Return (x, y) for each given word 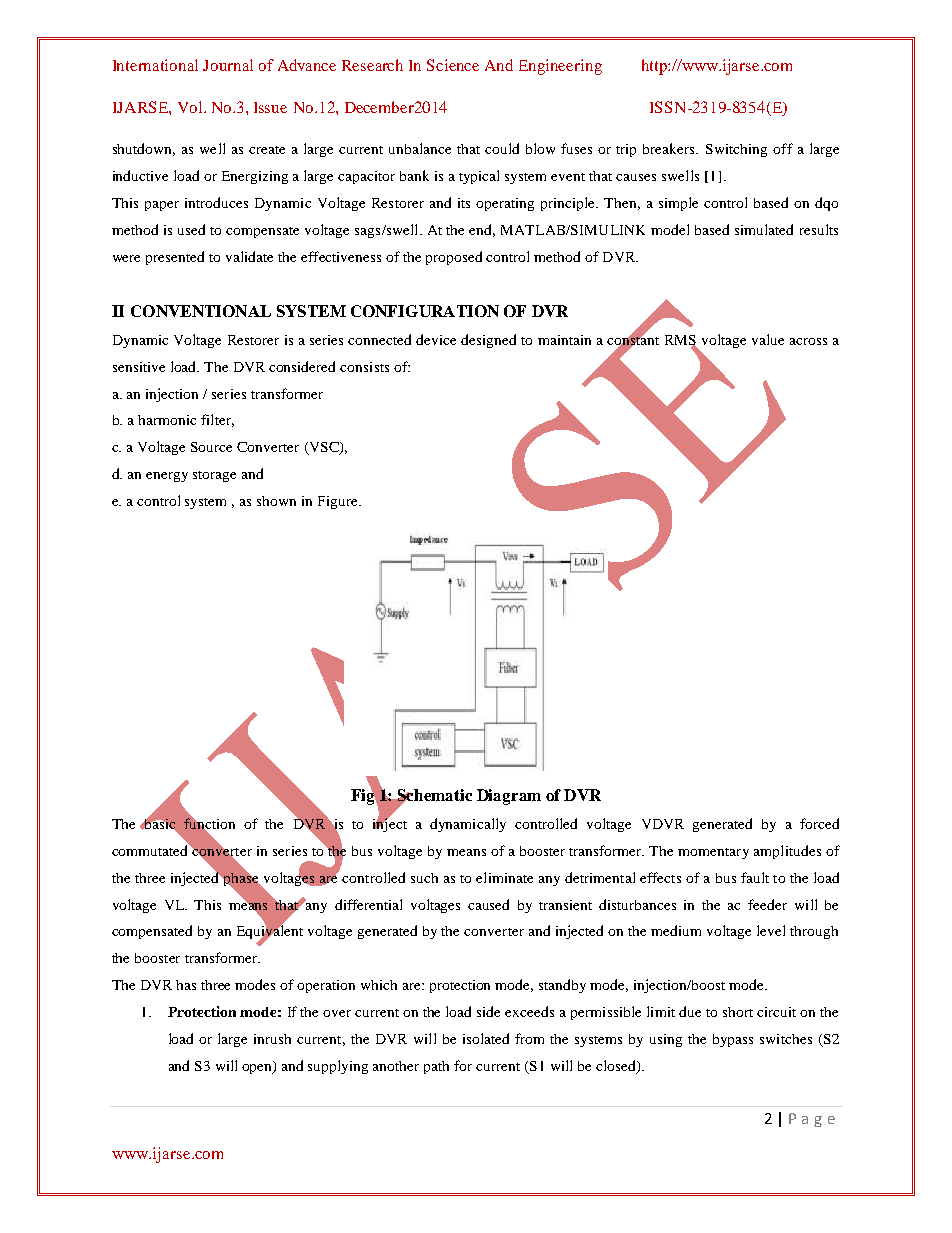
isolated (486, 1038)
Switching (736, 150)
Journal (228, 65)
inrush (272, 1039)
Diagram (509, 797)
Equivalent (270, 932)
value (768, 339)
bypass (733, 1040)
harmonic (167, 420)
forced (819, 823)
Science (453, 65)
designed (488, 341)
